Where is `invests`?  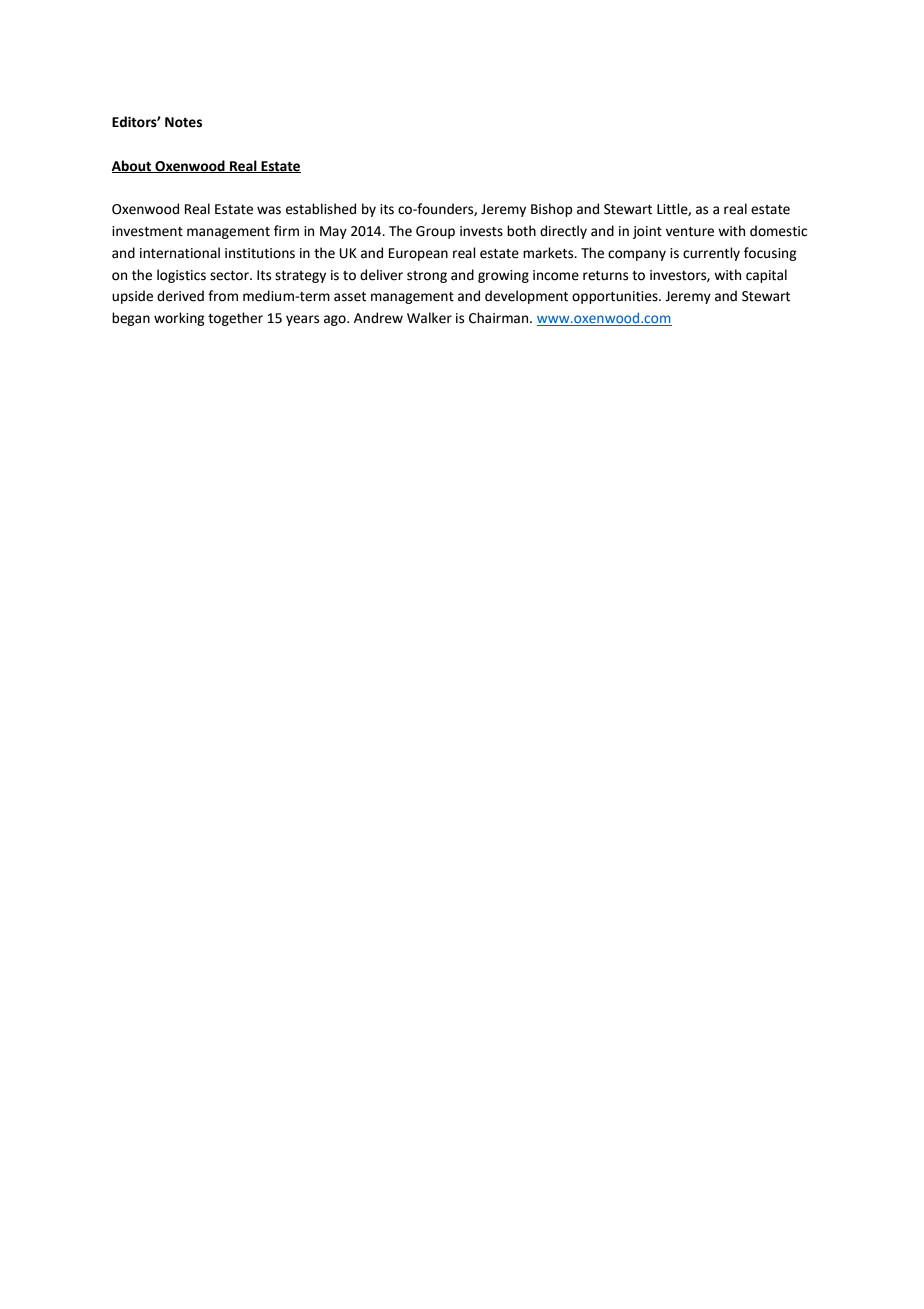 invests is located at coordinates (481, 231).
